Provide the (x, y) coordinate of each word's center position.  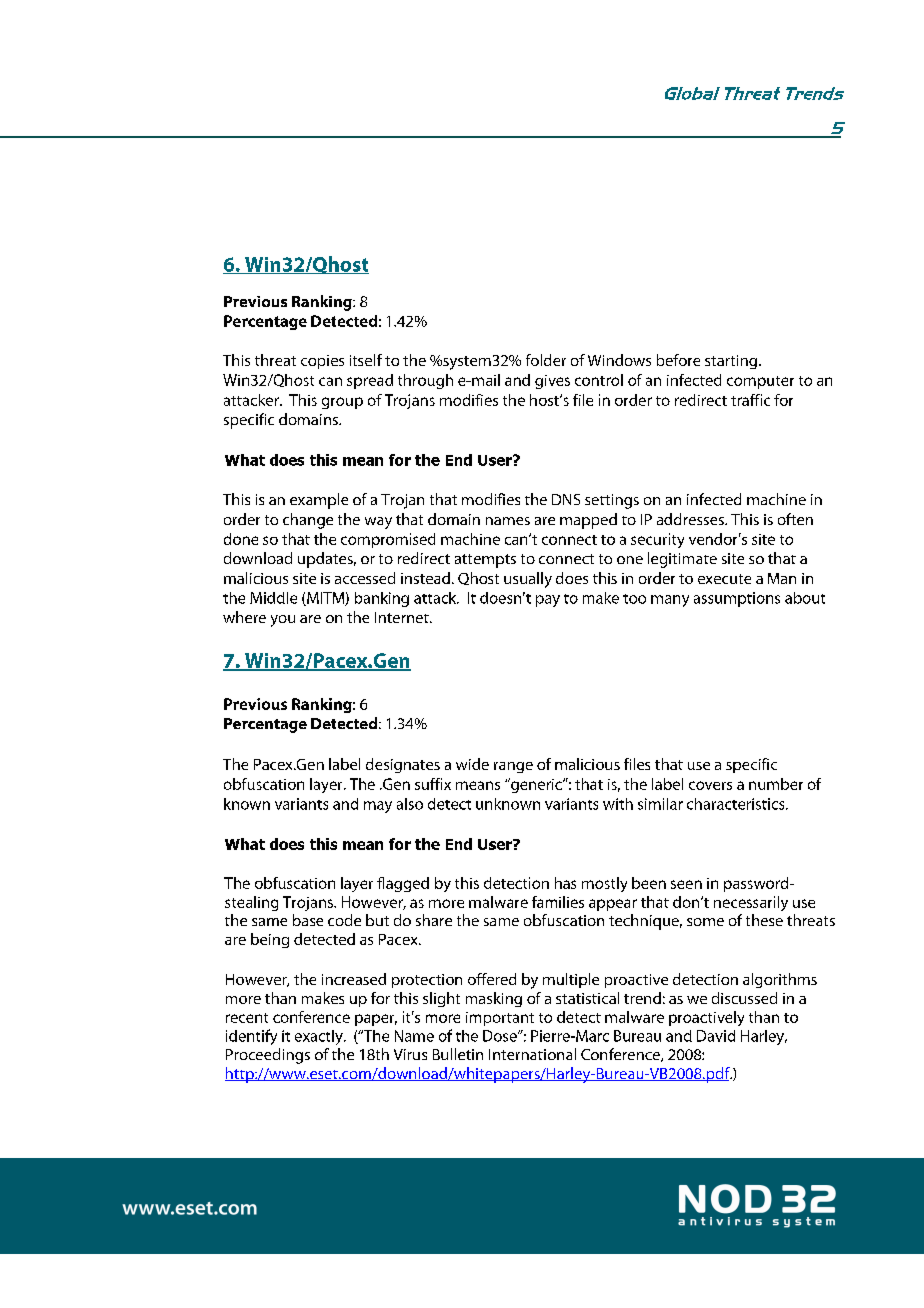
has (565, 883)
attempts (485, 561)
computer (760, 382)
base (308, 920)
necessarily (751, 903)
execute (724, 579)
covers (710, 785)
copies (322, 362)
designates (403, 765)
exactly (320, 1037)
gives (552, 382)
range (513, 767)
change (308, 521)
